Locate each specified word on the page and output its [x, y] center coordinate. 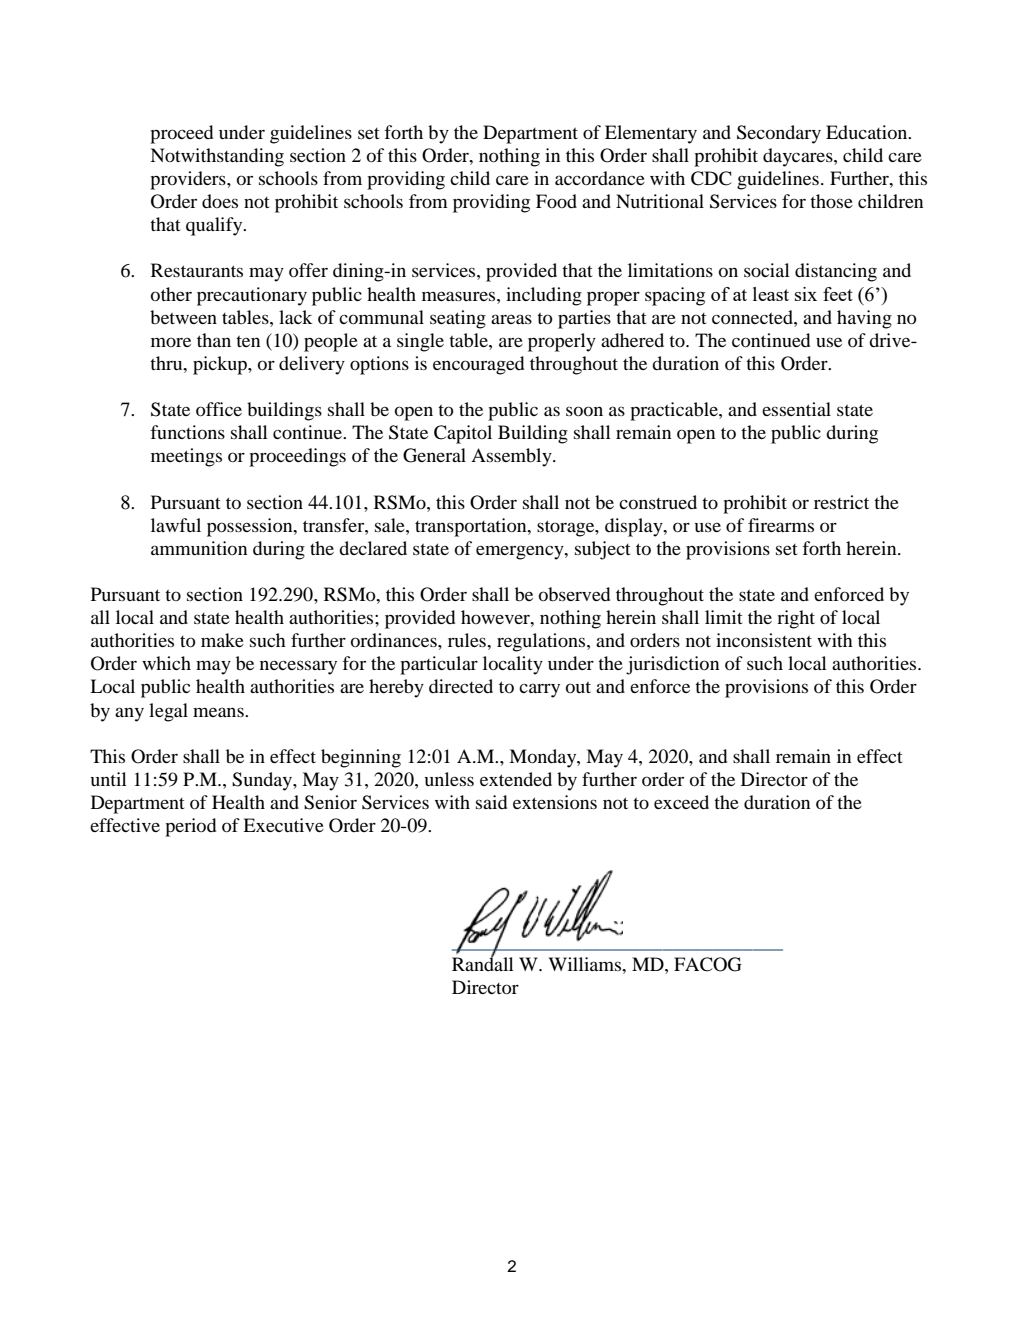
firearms [781, 525]
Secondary [779, 134]
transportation [472, 527]
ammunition [199, 548]
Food [556, 201]
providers [189, 180]
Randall [483, 963]
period [190, 827]
